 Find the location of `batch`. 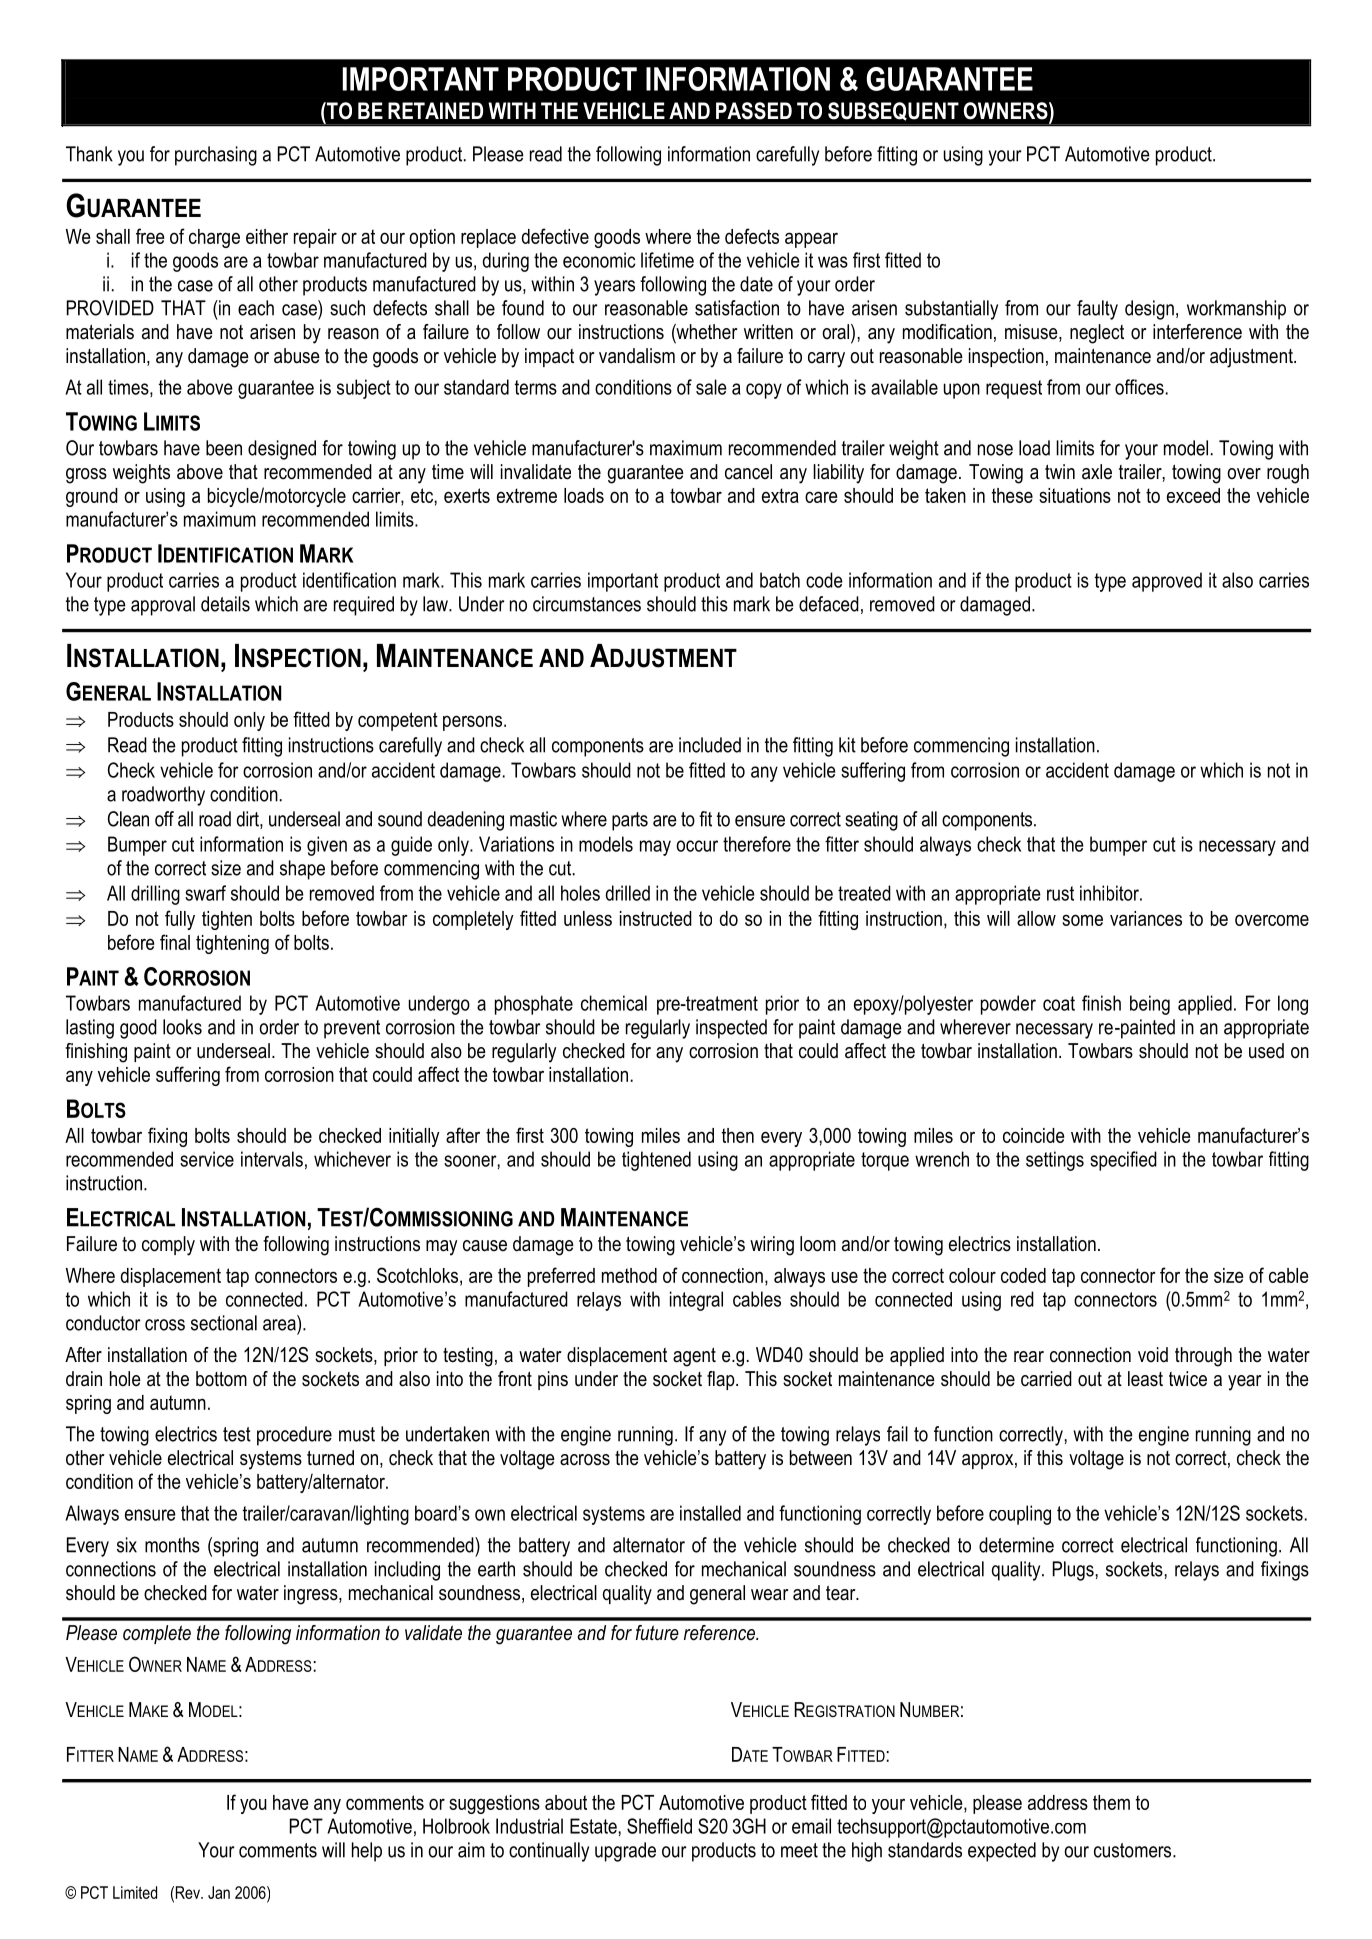

batch is located at coordinates (780, 580).
